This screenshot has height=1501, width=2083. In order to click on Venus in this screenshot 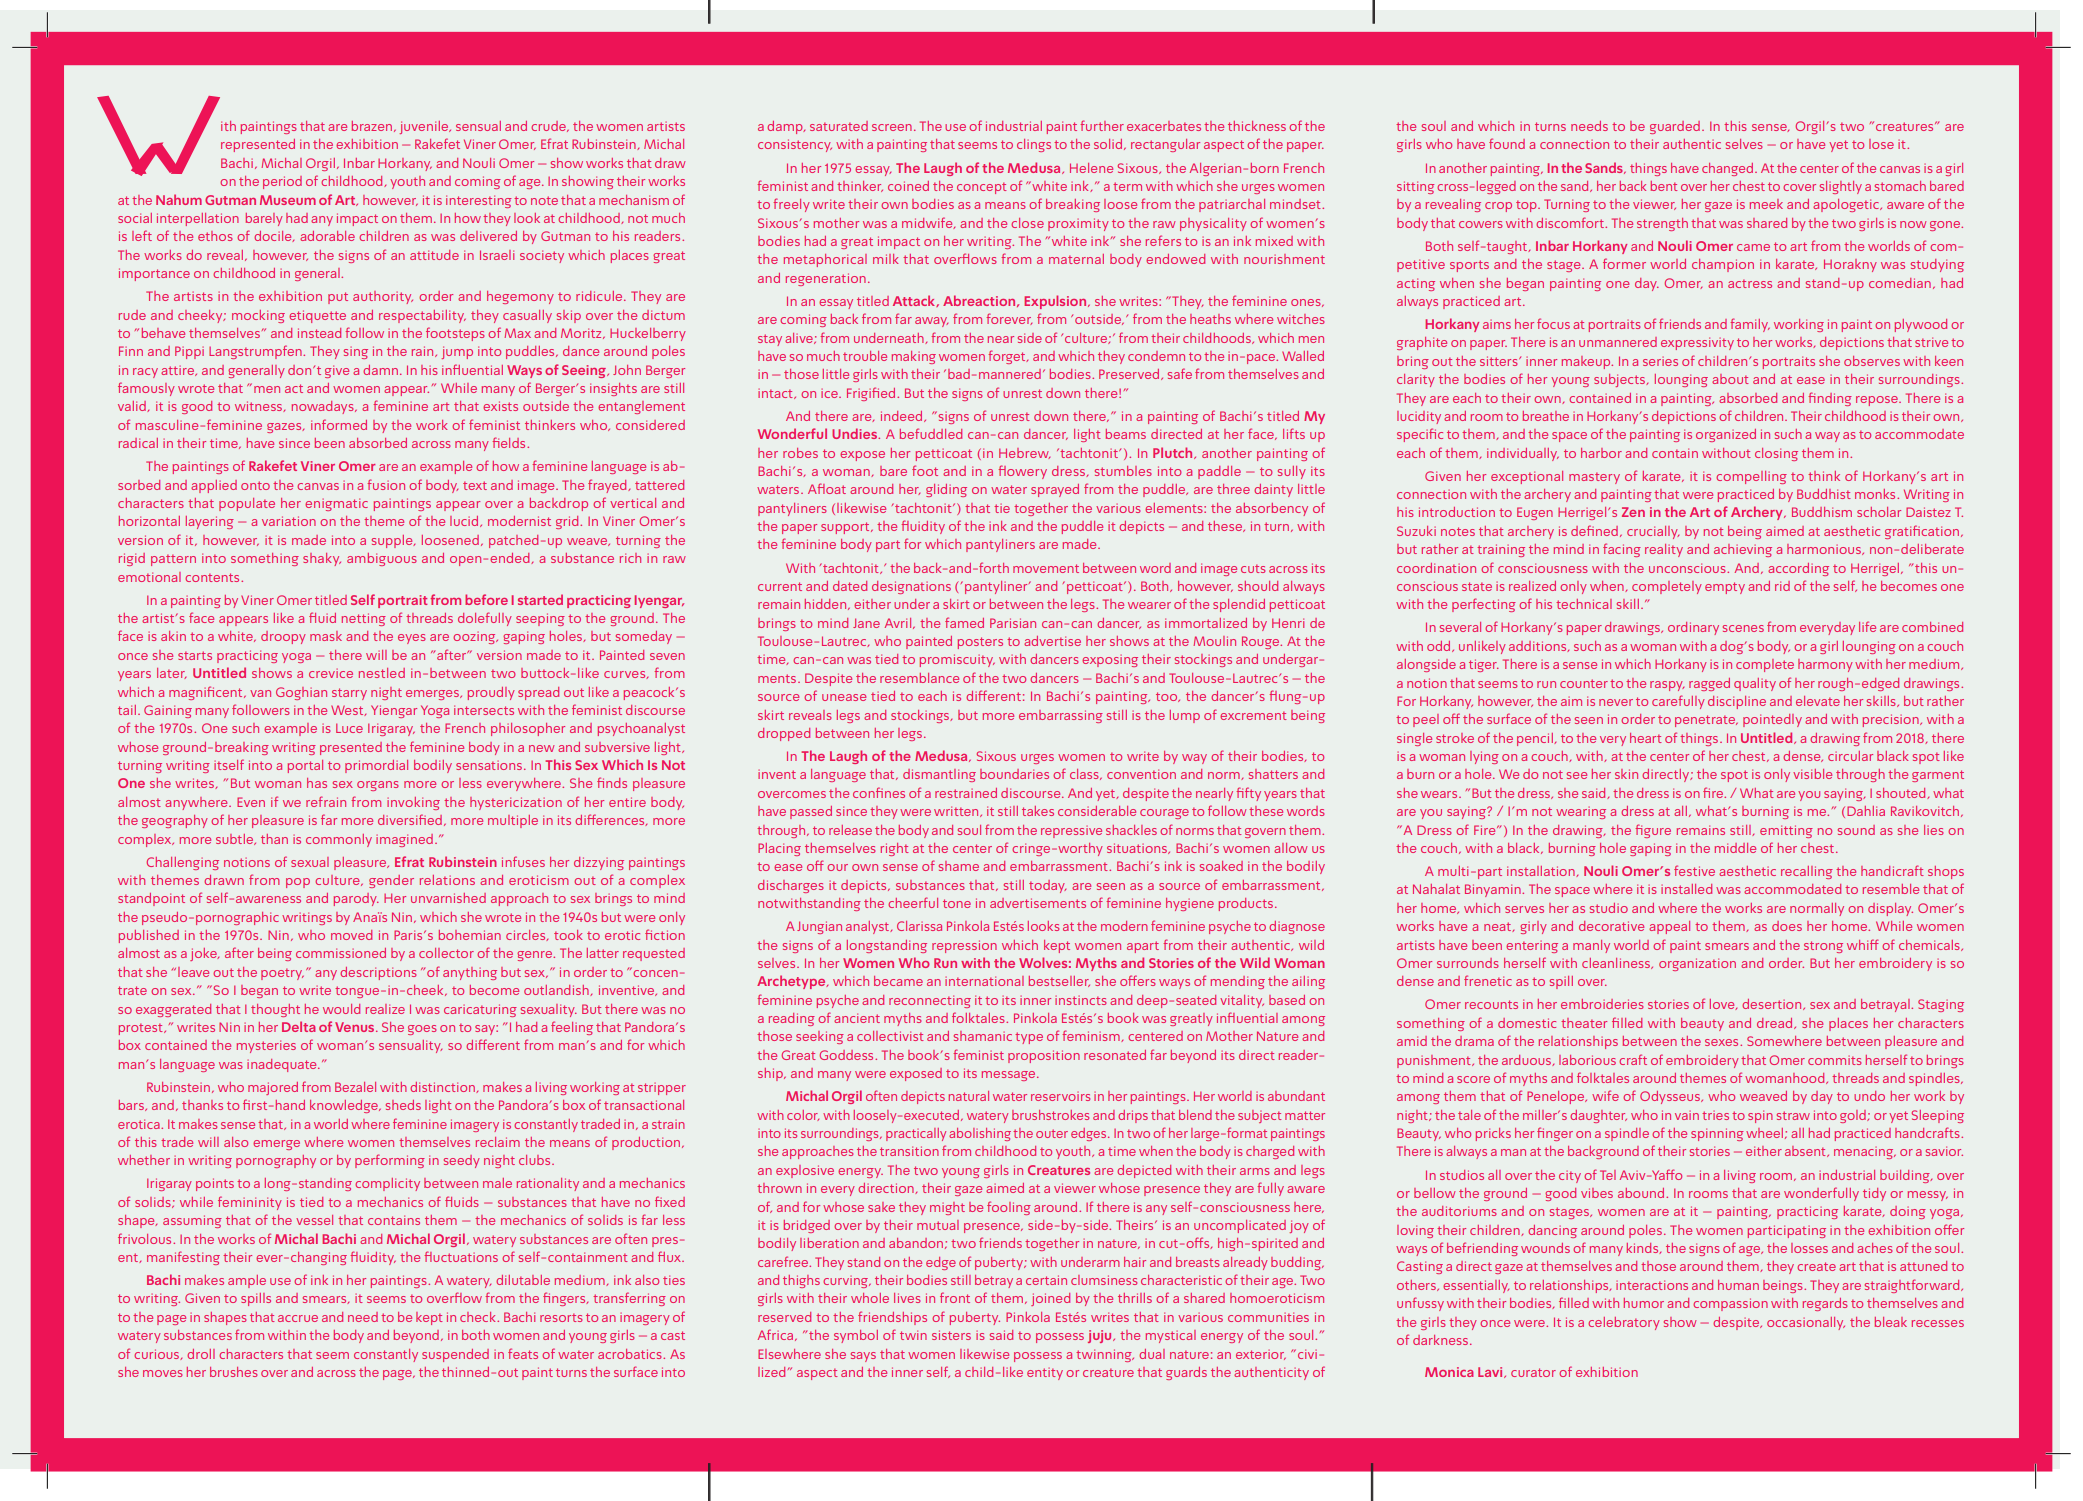, I will do `click(356, 1027)`.
